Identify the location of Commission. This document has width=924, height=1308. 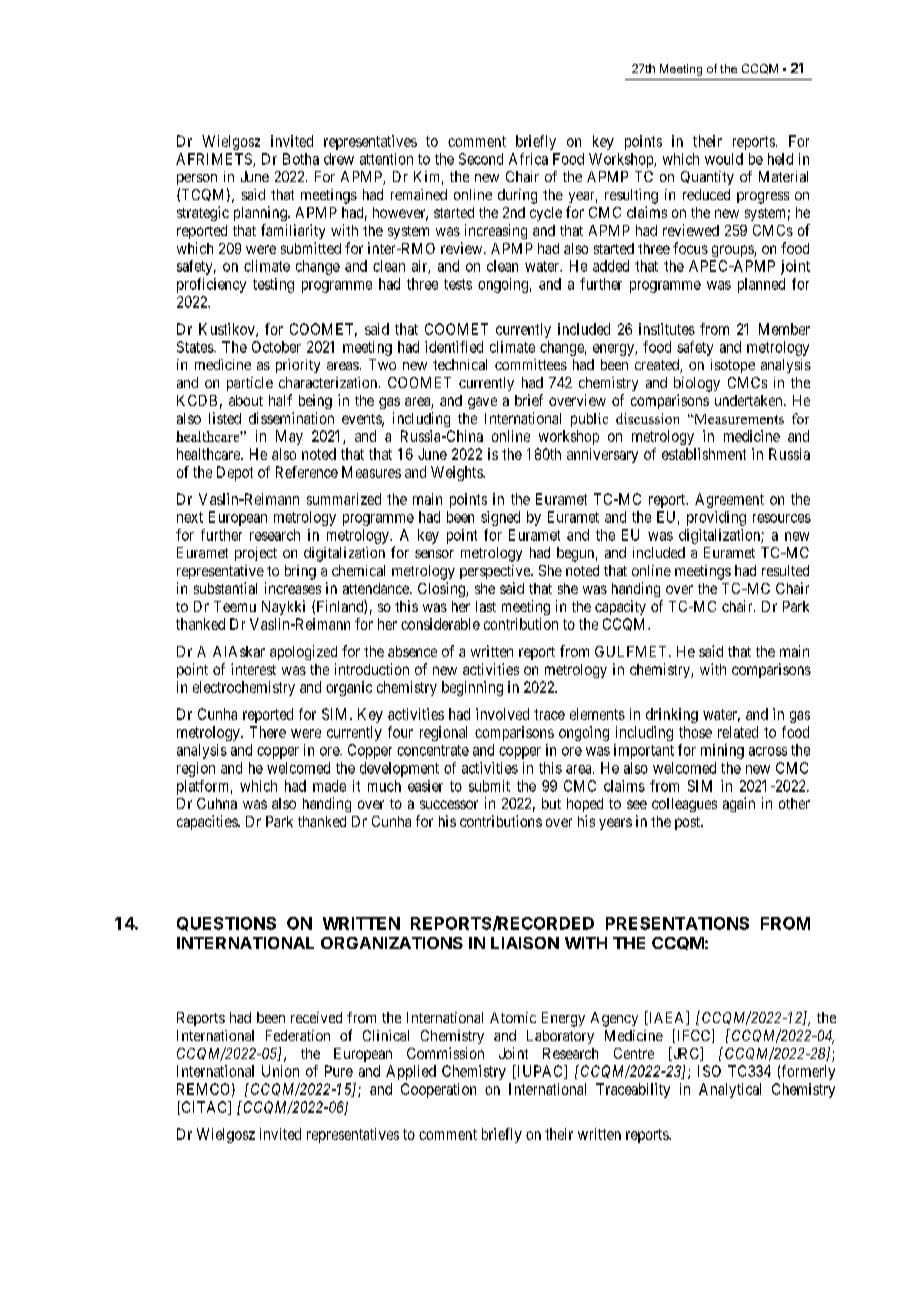
(445, 1053).
